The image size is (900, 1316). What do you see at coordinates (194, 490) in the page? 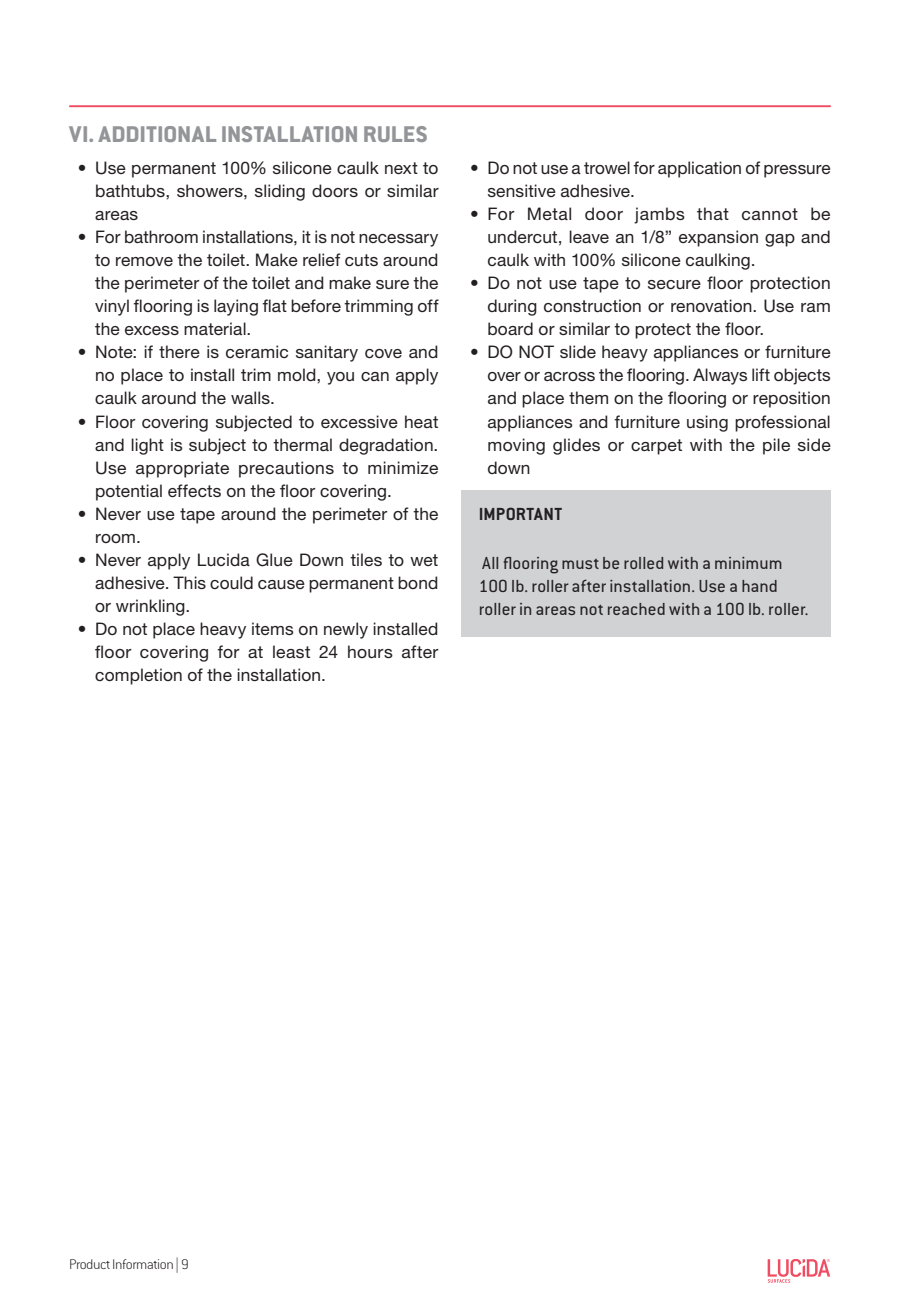
I see `effects` at bounding box center [194, 490].
